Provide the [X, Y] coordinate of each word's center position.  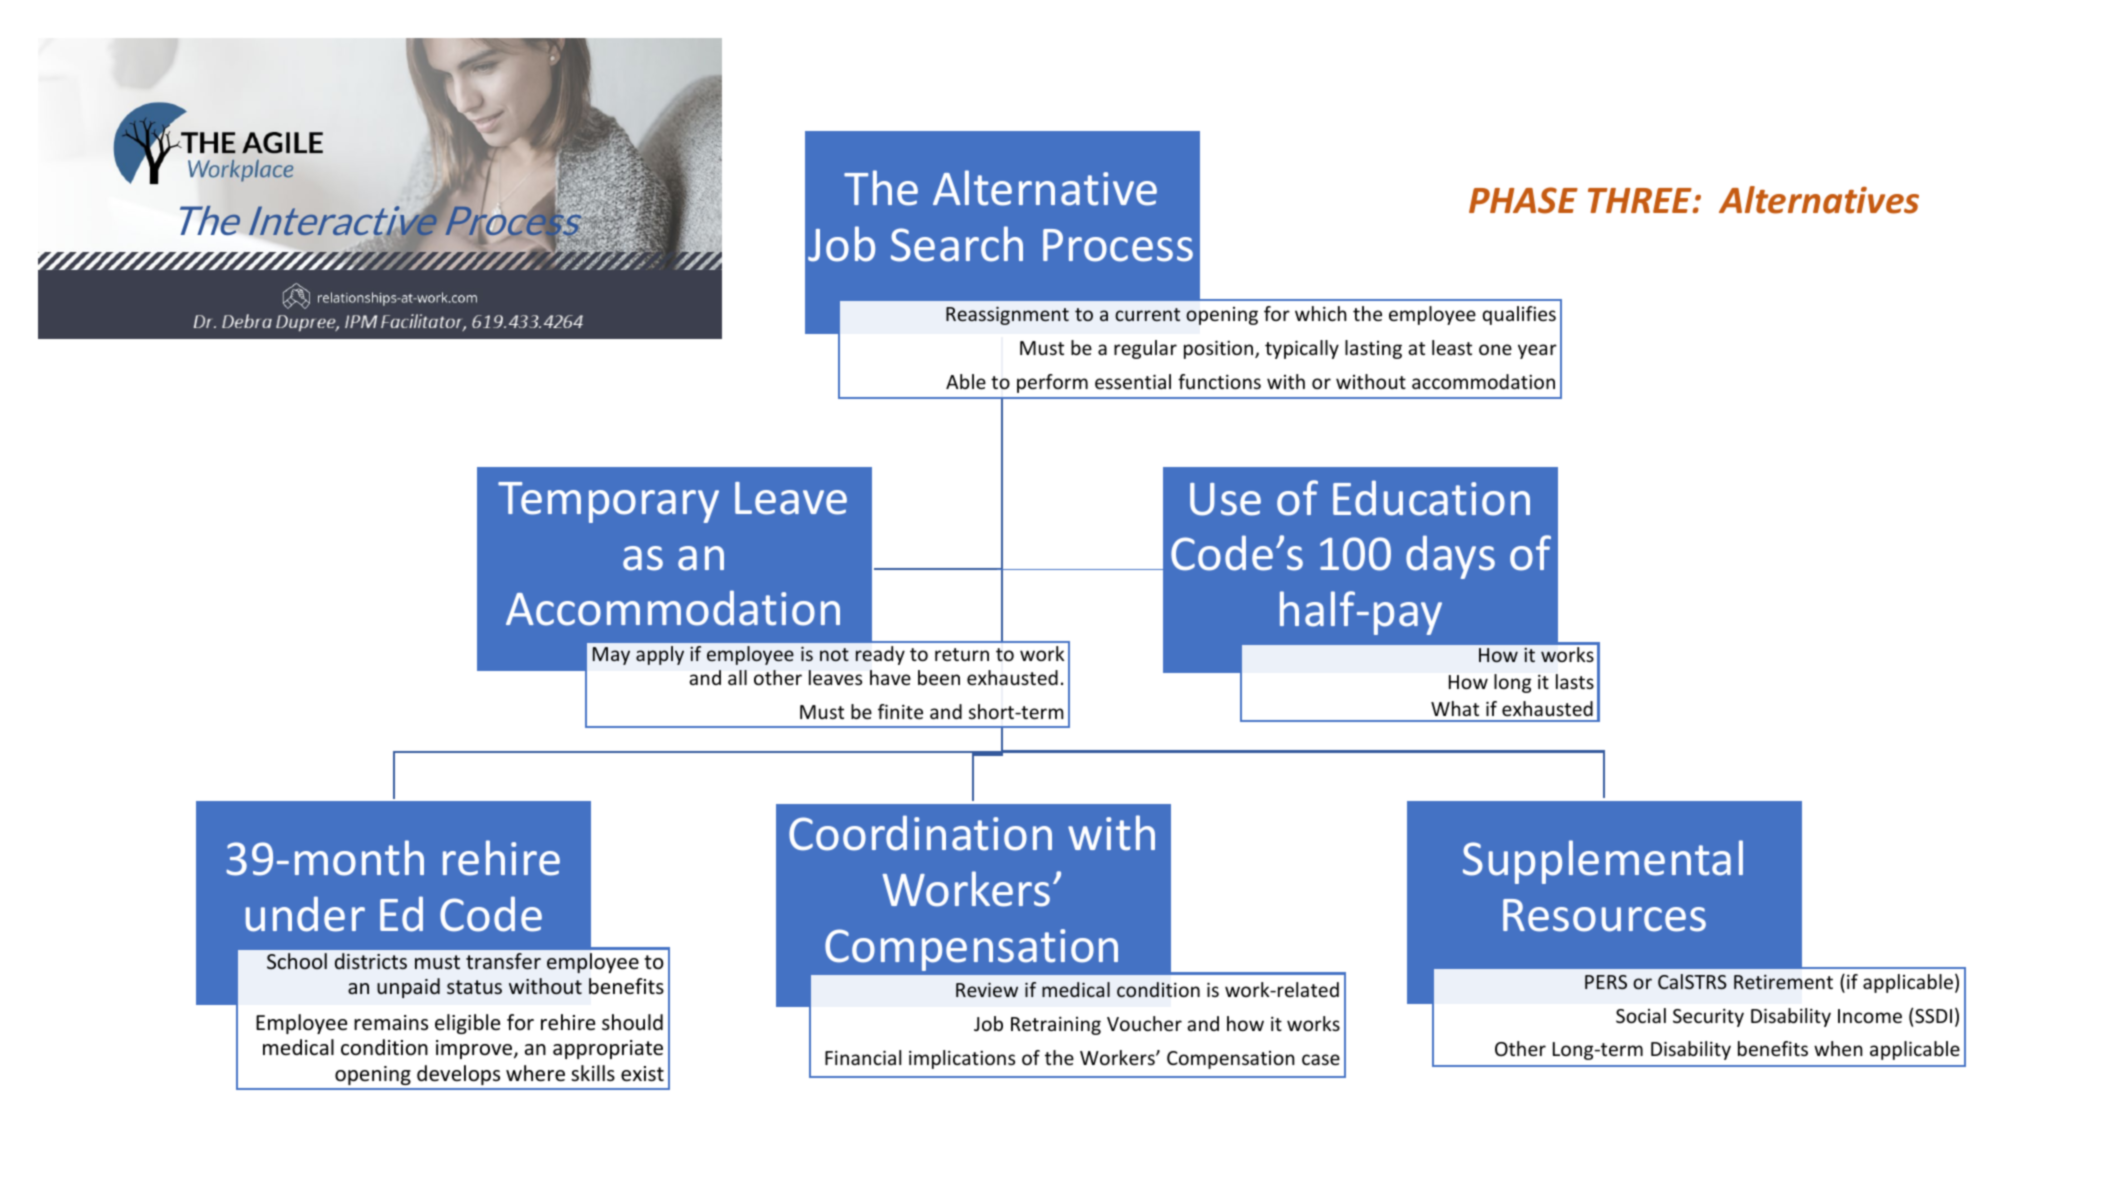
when [1838, 1048]
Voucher [1144, 1023]
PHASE [1523, 200]
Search [957, 244]
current [1147, 314]
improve [475, 1049]
